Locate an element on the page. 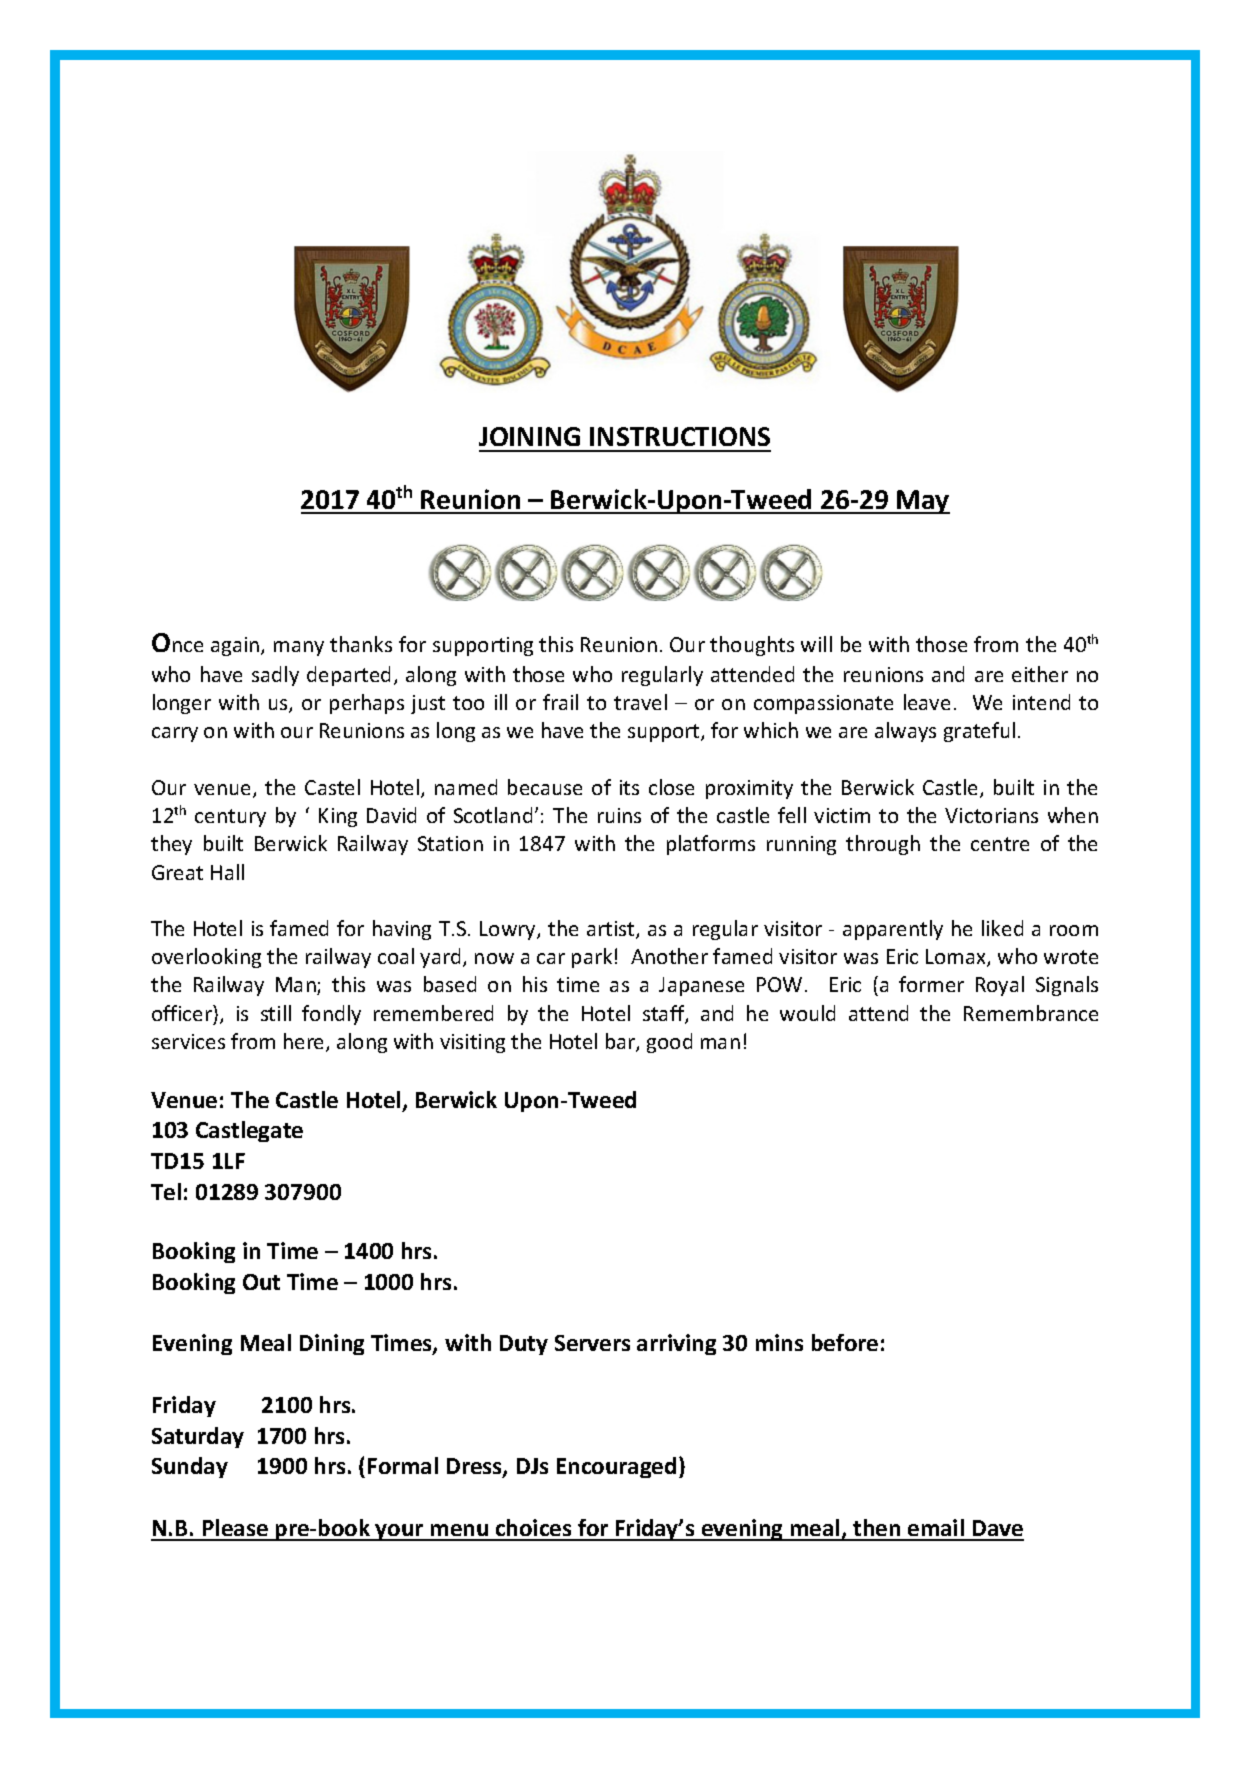 This document has height=1769, width=1250. May is located at coordinates (922, 502).
